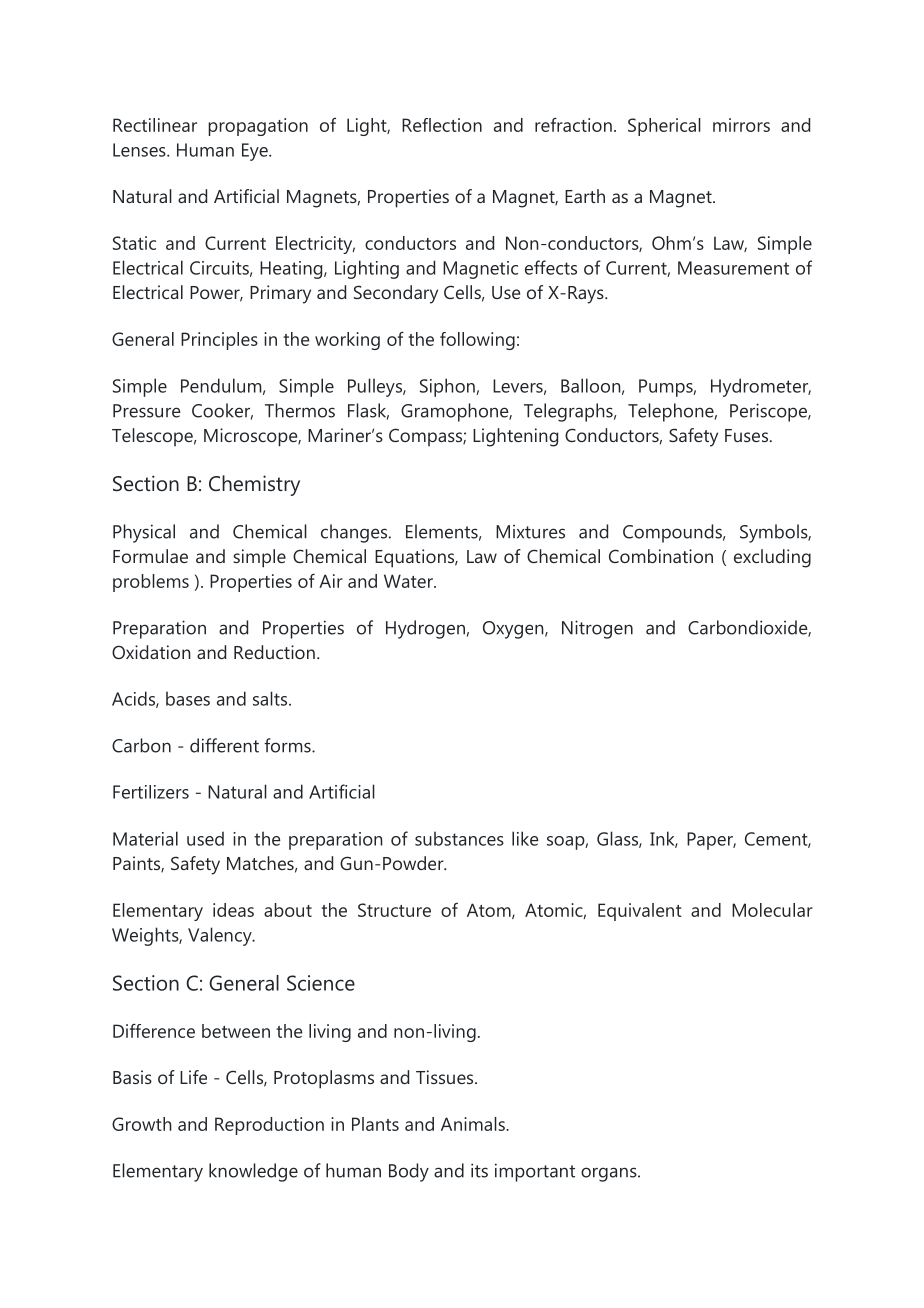 The height and width of the image is (1308, 924). Describe the element at coordinates (664, 127) in the image. I see `Spherical` at that location.
